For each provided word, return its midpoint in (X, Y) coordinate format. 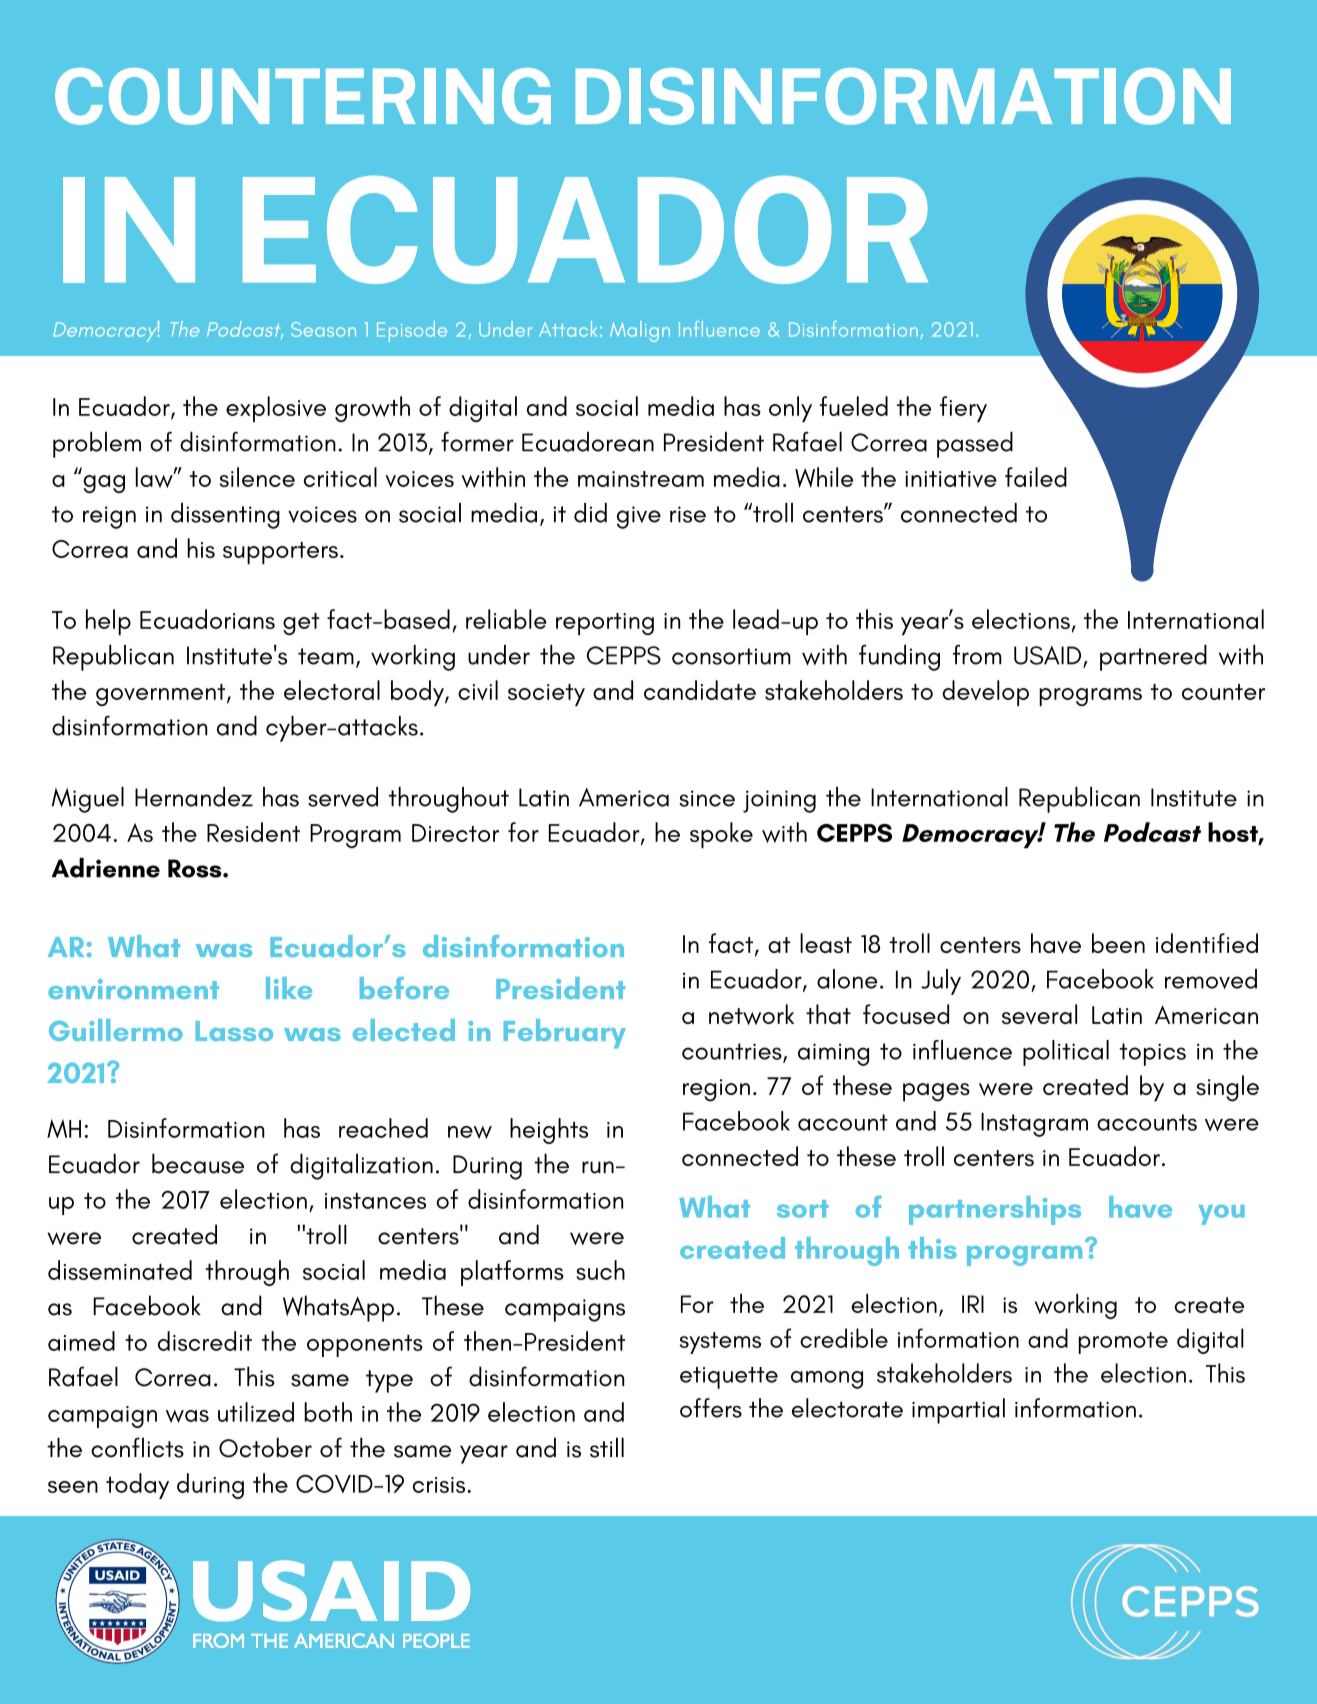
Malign (640, 331)
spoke (721, 835)
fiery (963, 409)
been (1118, 943)
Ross (196, 868)
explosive (276, 409)
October (265, 1447)
